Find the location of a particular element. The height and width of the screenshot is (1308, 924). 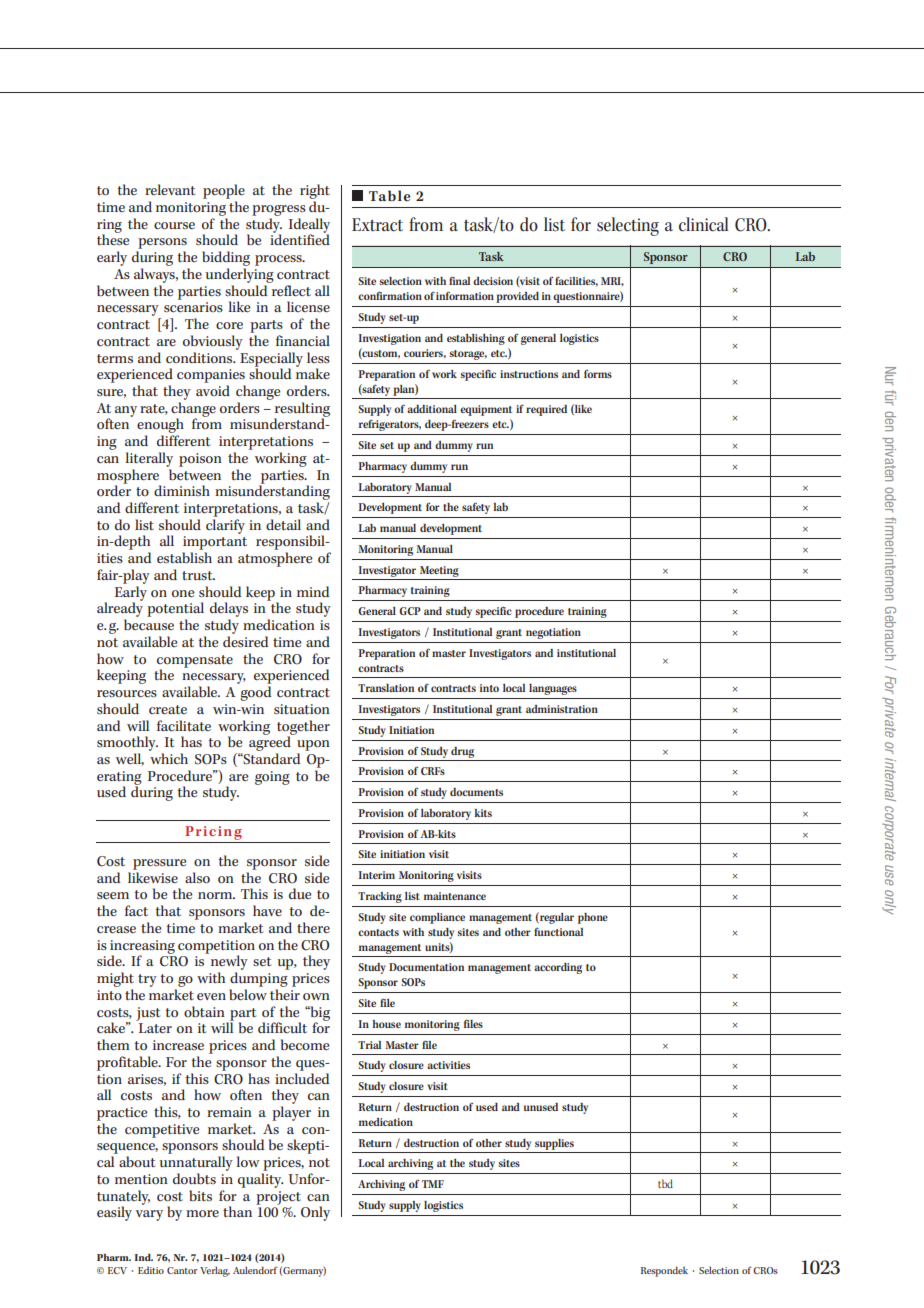

TMF is located at coordinates (433, 1184).
